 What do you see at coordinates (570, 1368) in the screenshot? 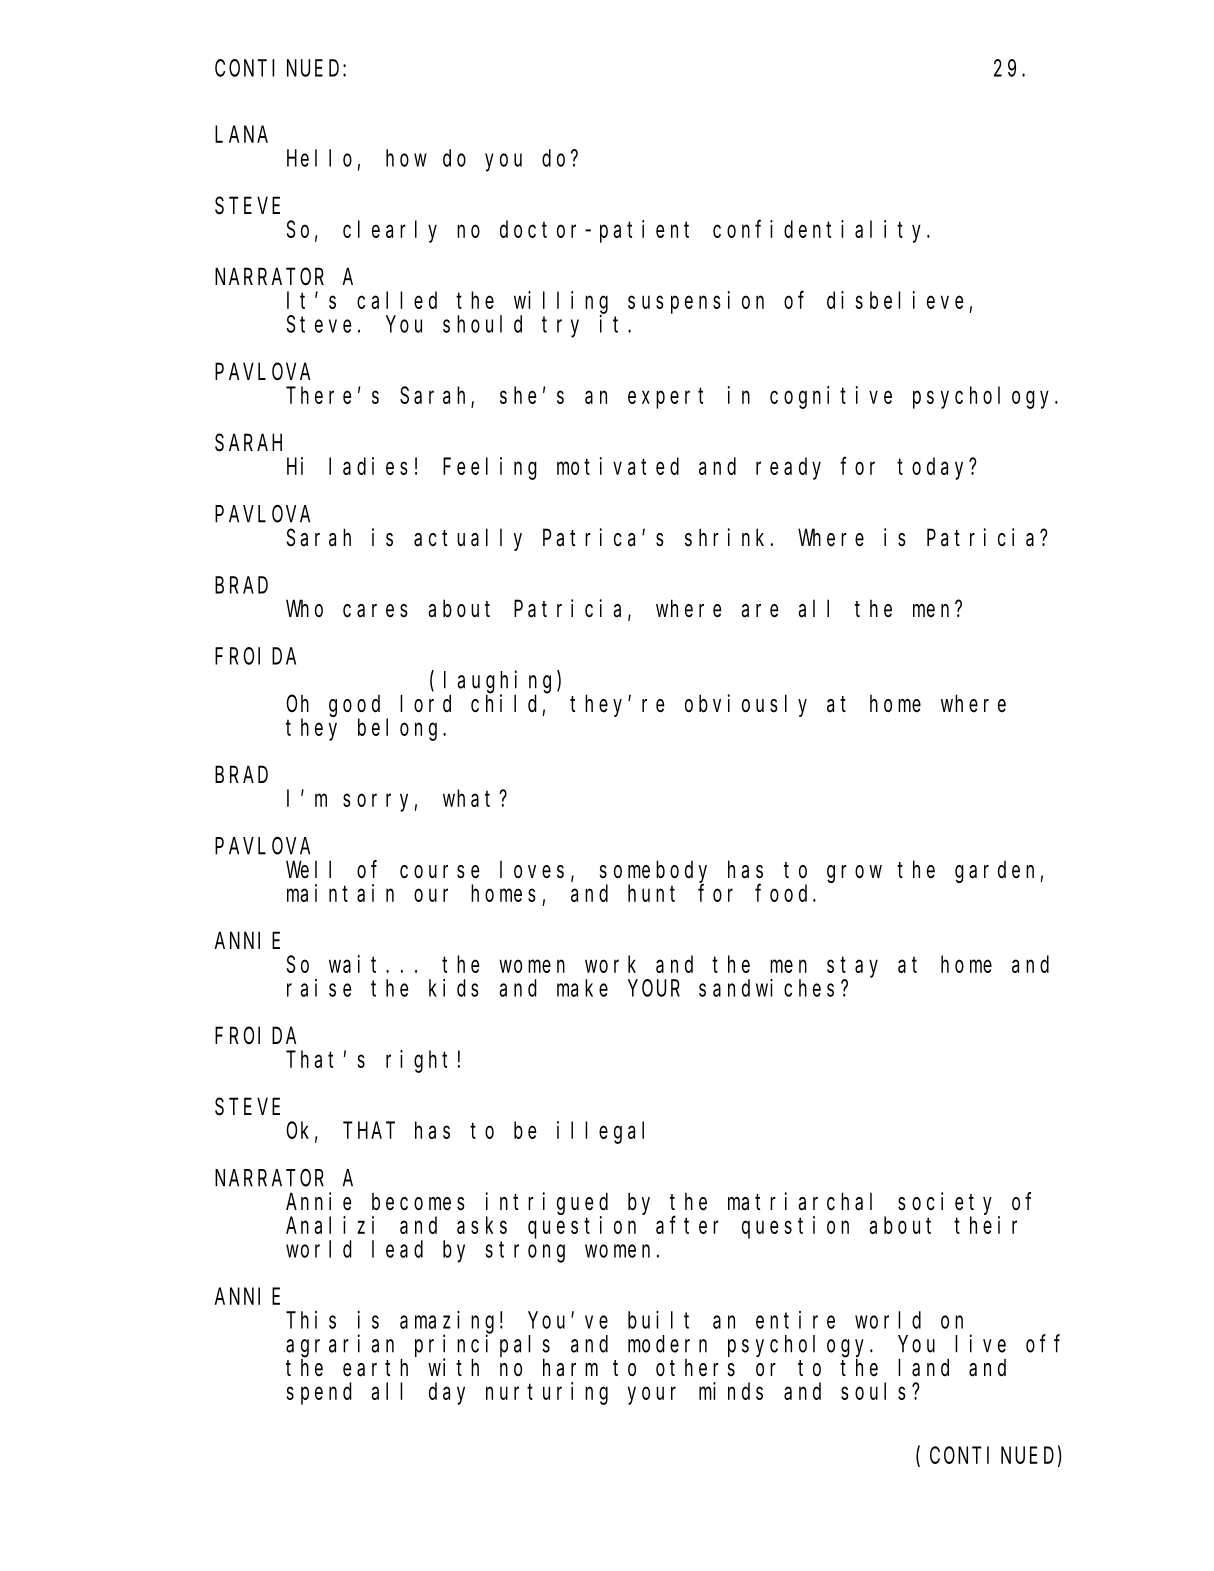
I see `harm` at bounding box center [570, 1368].
